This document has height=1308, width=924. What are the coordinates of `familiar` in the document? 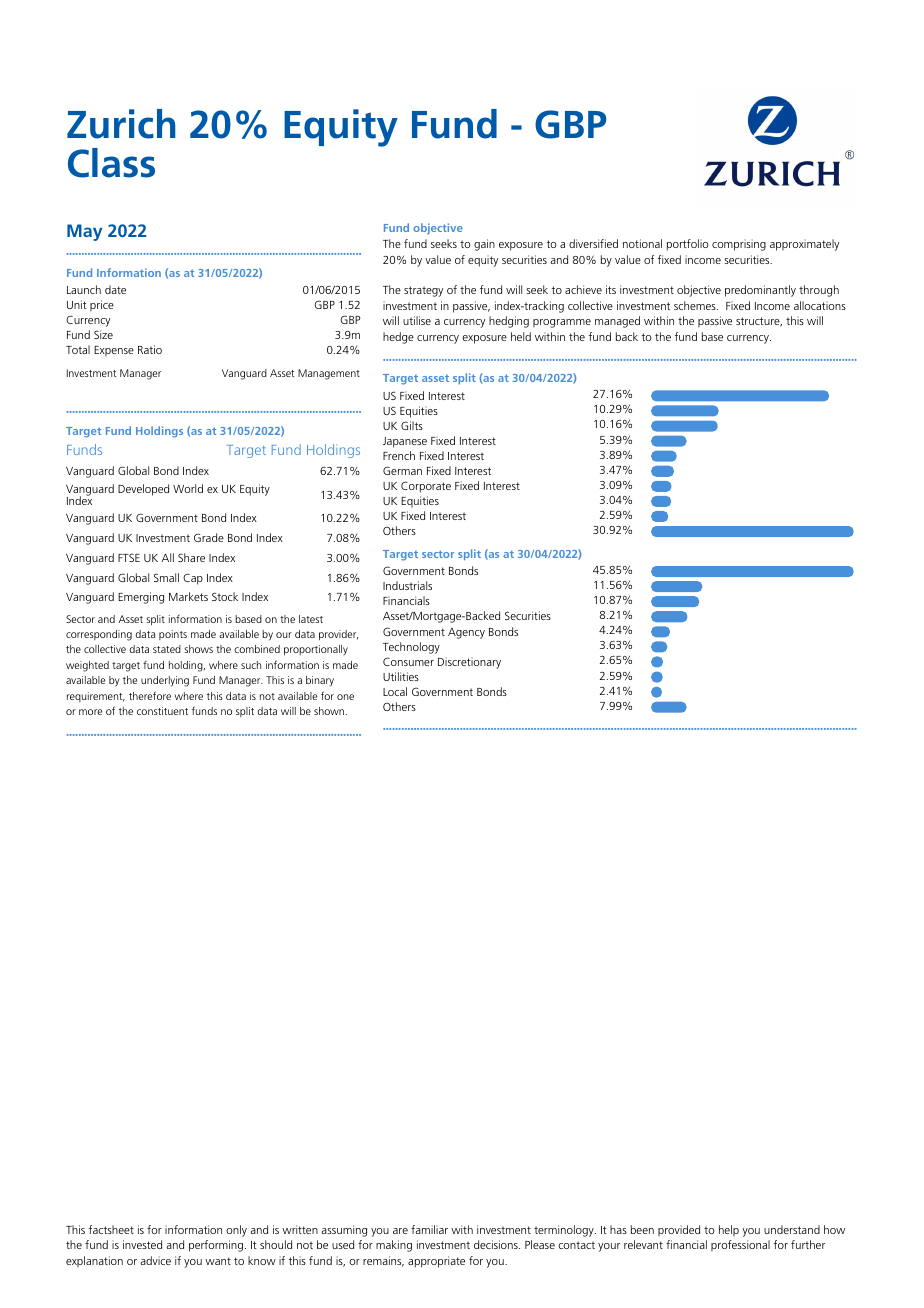 It's located at (429, 1229).
